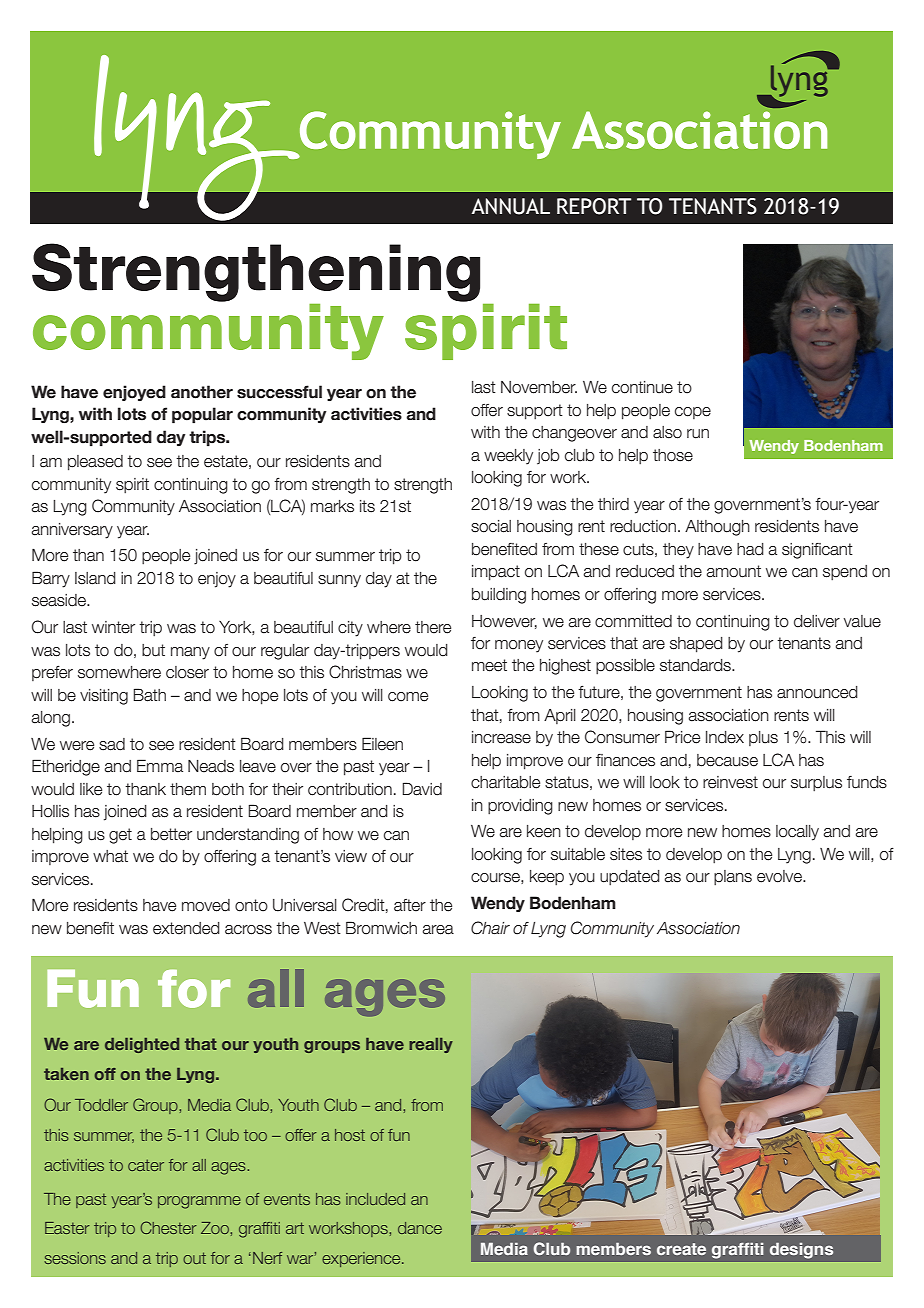 This document has width=924, height=1308. Describe the element at coordinates (501, 737) in the document. I see `increase` at that location.
